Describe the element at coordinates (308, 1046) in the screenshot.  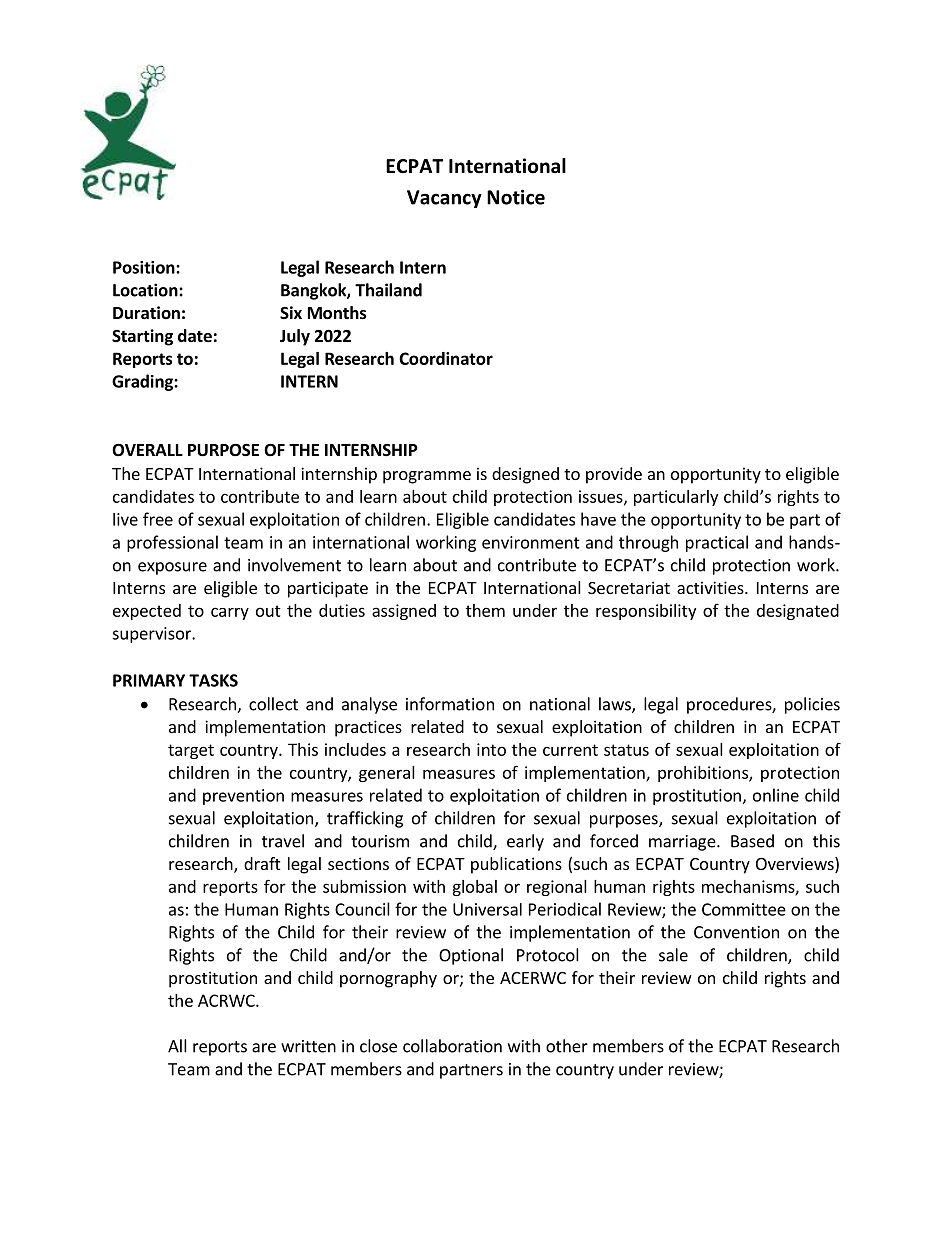
I see `written` at that location.
